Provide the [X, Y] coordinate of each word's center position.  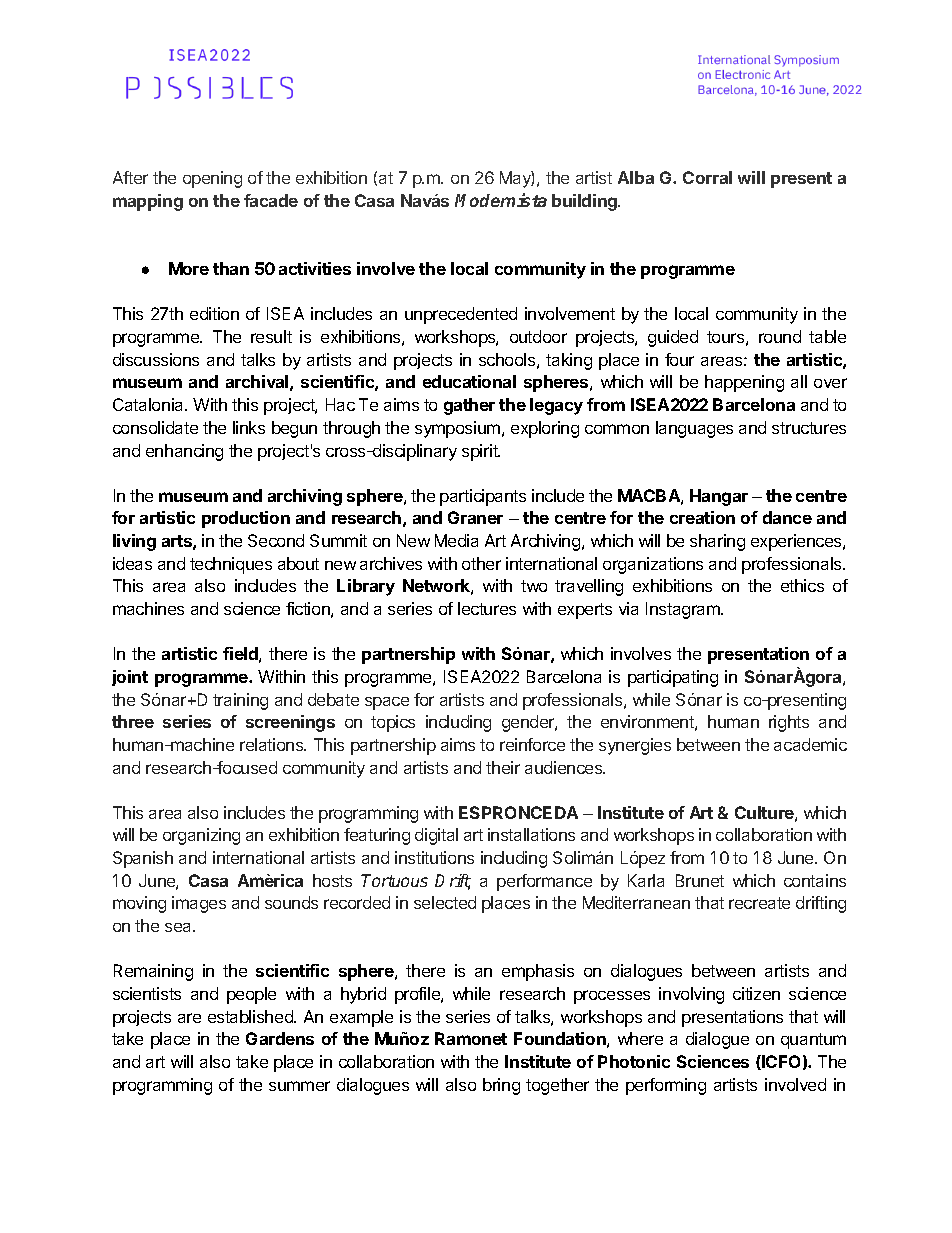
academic [810, 744]
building [586, 202]
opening [212, 179]
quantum [813, 1041]
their [503, 767]
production [246, 519]
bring [501, 1086]
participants [483, 497]
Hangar [719, 497]
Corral [707, 177]
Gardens [280, 1038]
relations [273, 744]
